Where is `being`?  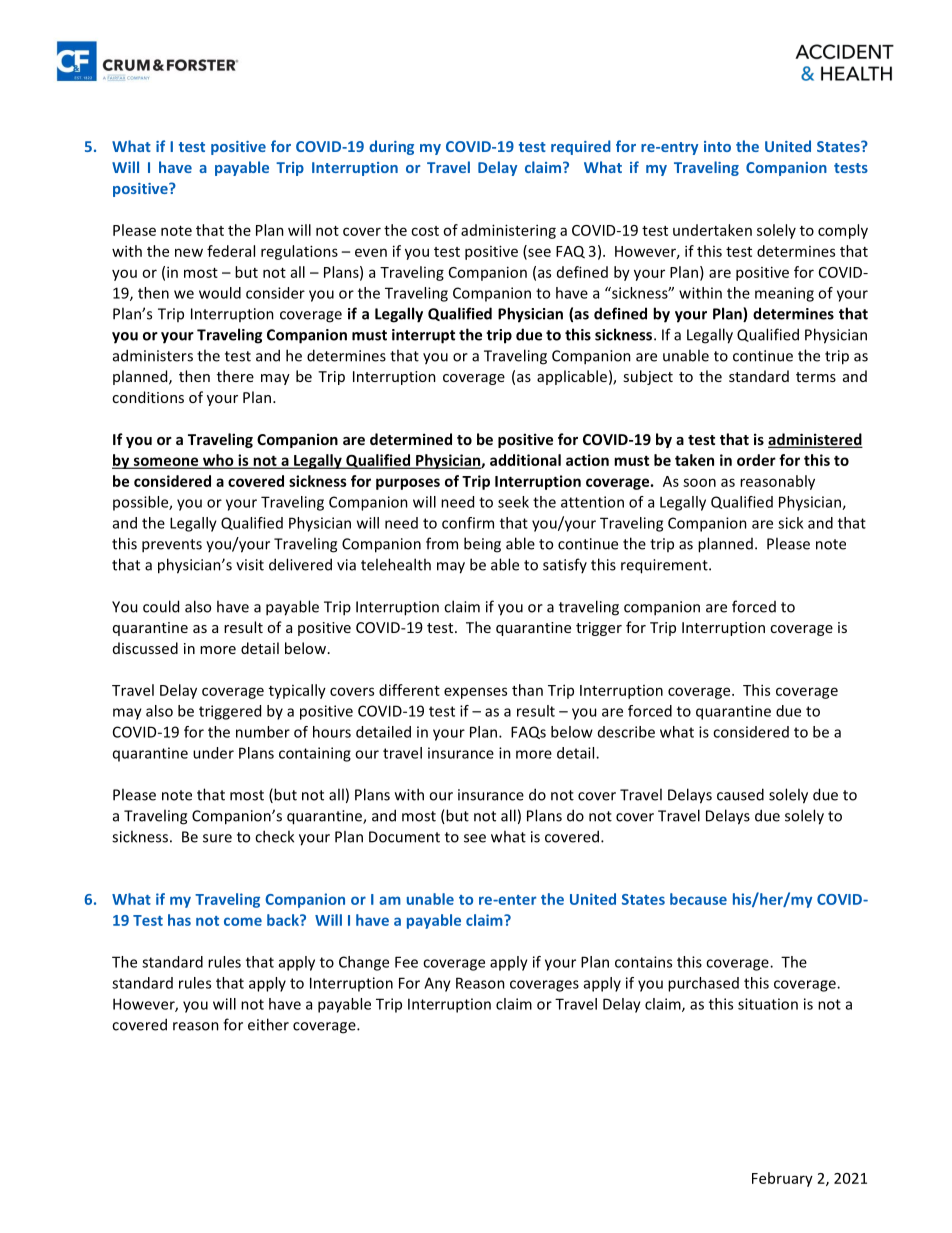
being is located at coordinates (482, 545).
